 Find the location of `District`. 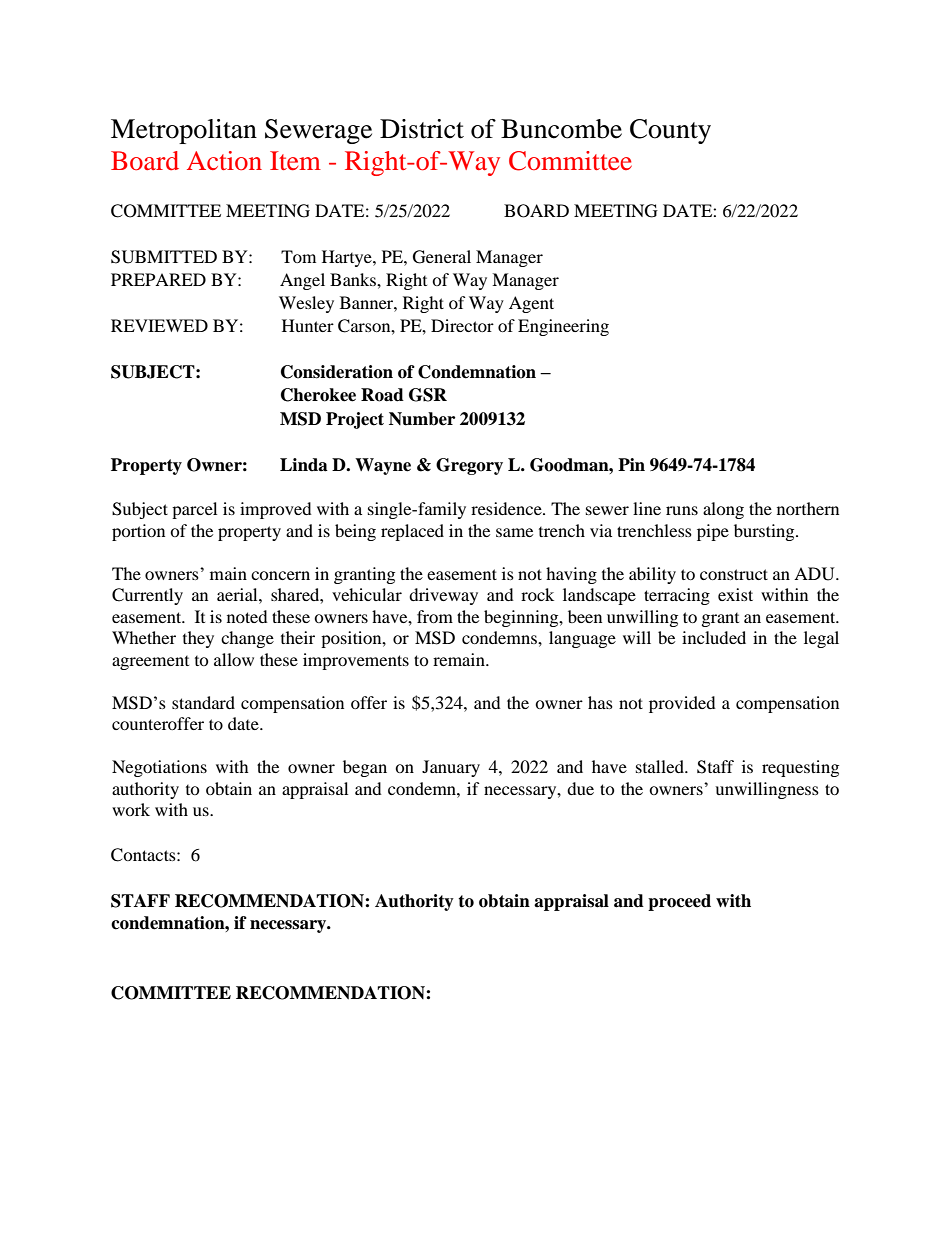

District is located at coordinates (422, 129).
